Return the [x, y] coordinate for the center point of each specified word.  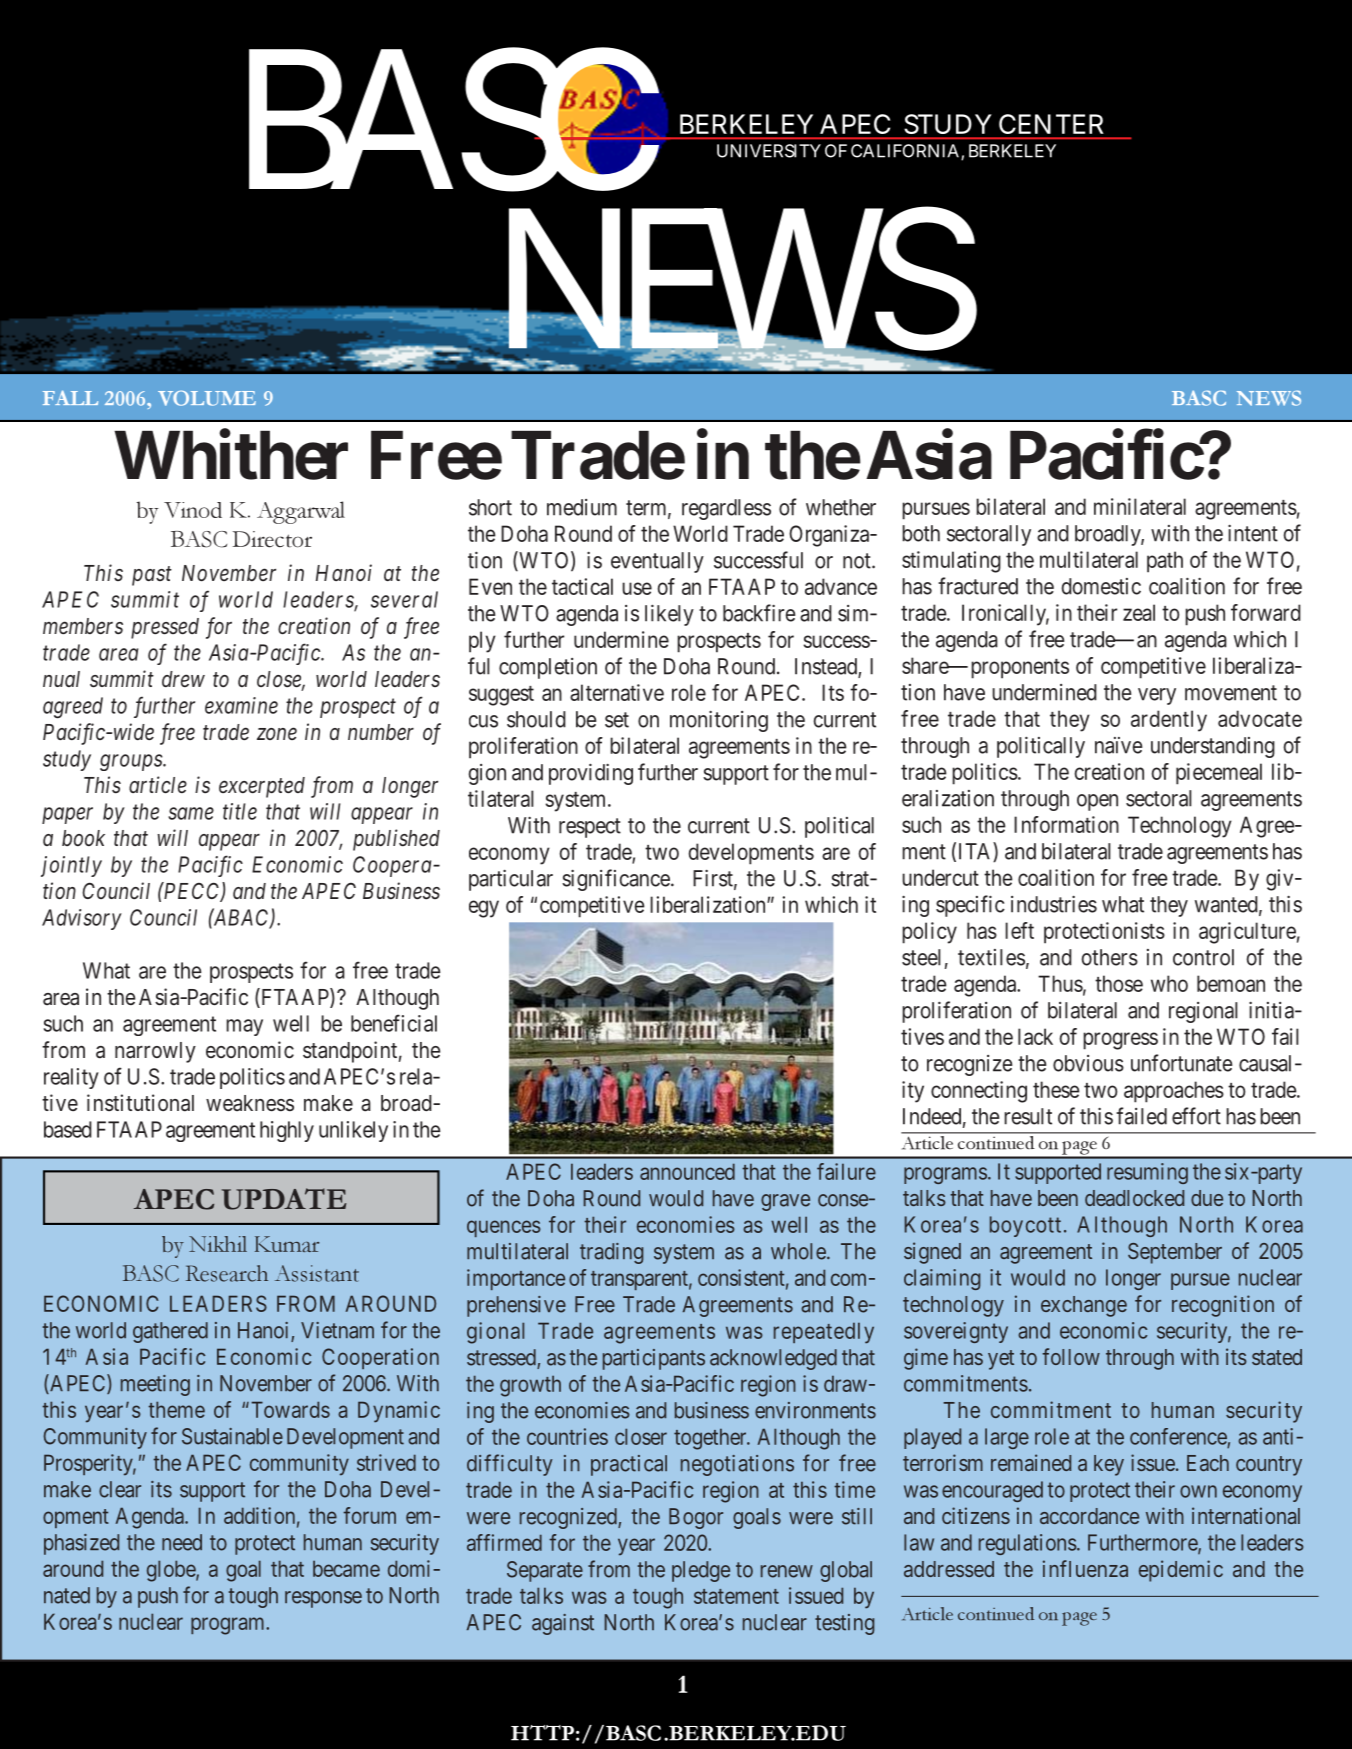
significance [616, 880]
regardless [726, 509]
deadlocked [1134, 1198]
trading [611, 1253]
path [1165, 562]
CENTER [1051, 124]
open [1097, 802]
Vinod [193, 510]
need [182, 1542]
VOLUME [207, 398]
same [191, 813]
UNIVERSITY [769, 151]
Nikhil [218, 1244]
